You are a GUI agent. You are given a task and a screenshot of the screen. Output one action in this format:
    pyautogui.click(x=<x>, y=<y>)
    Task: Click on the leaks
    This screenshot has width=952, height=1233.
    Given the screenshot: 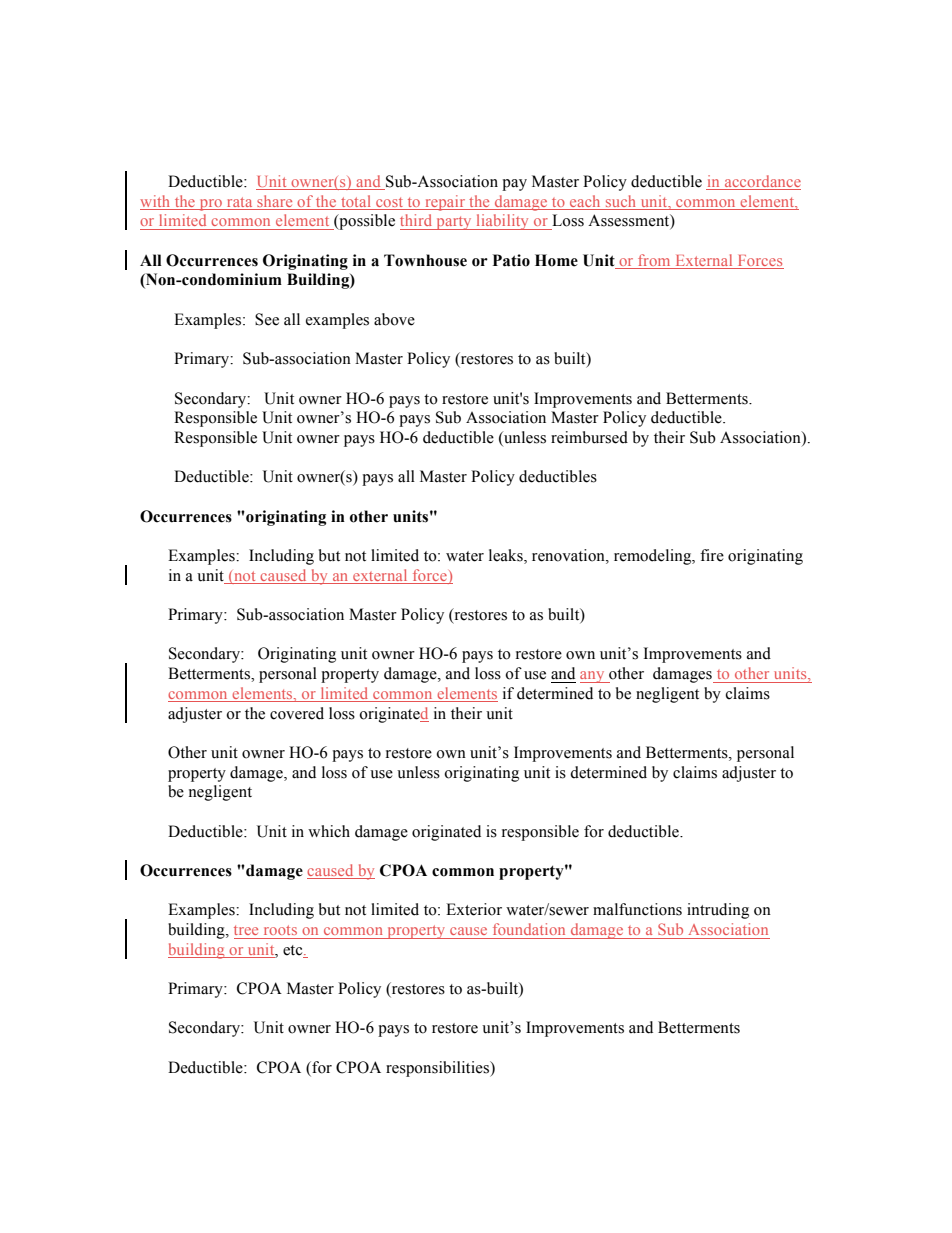 What is the action you would take?
    pyautogui.click(x=507, y=556)
